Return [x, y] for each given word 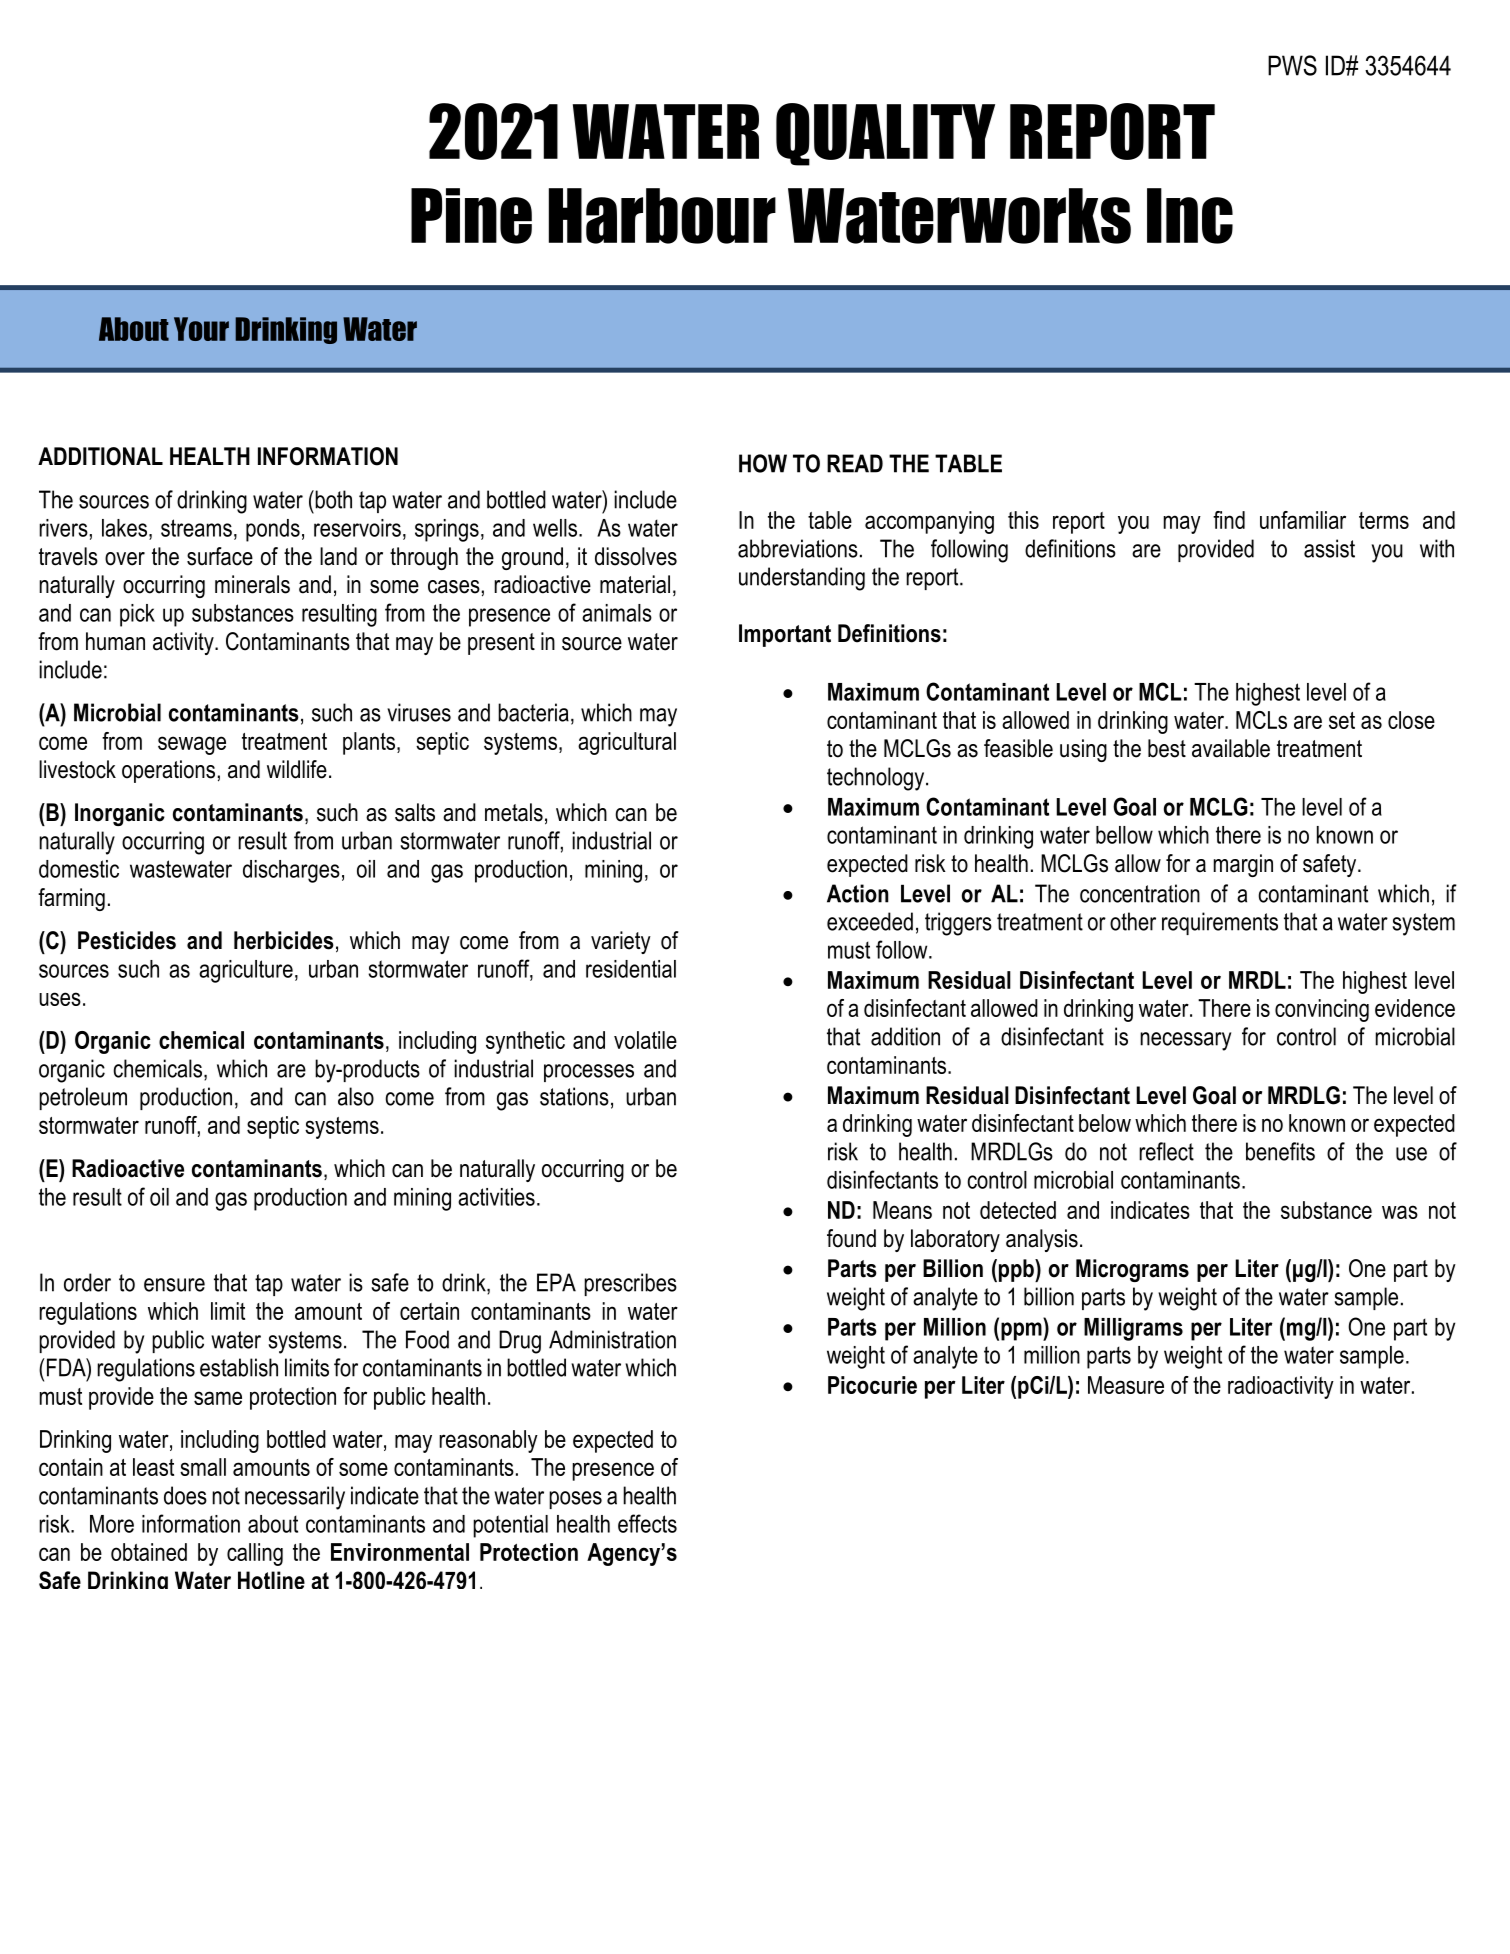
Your [201, 329]
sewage [192, 745]
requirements [1220, 923]
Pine [471, 216]
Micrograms [1132, 1270]
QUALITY [885, 134]
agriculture [246, 971]
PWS [1292, 65]
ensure [174, 1285]
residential [631, 969]
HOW [763, 463]
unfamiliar [1303, 520]
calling [255, 1554]
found [851, 1238]
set [1342, 720]
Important [785, 635]
